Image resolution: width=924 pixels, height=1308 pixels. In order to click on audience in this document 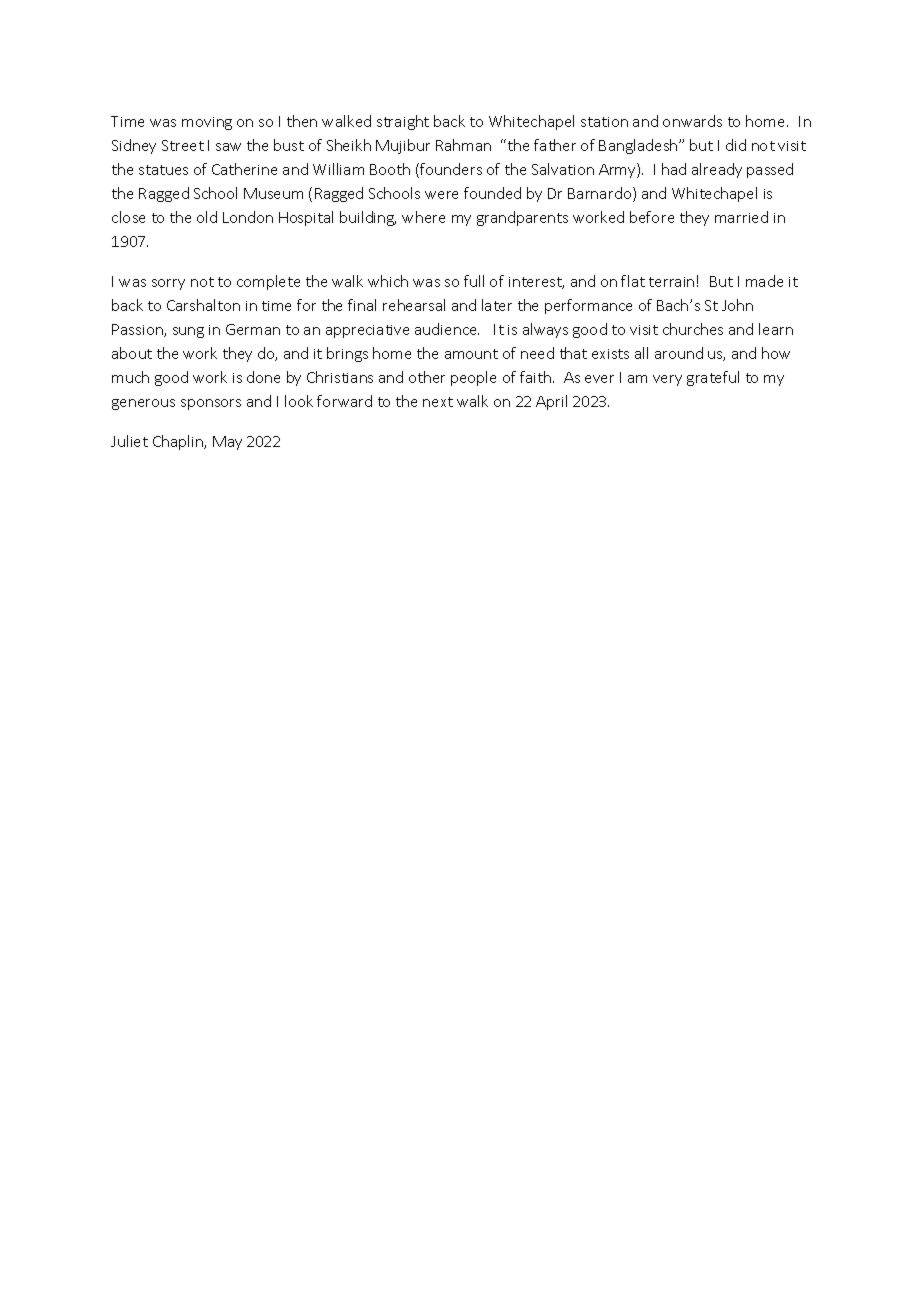, I will do `click(447, 329)`.
